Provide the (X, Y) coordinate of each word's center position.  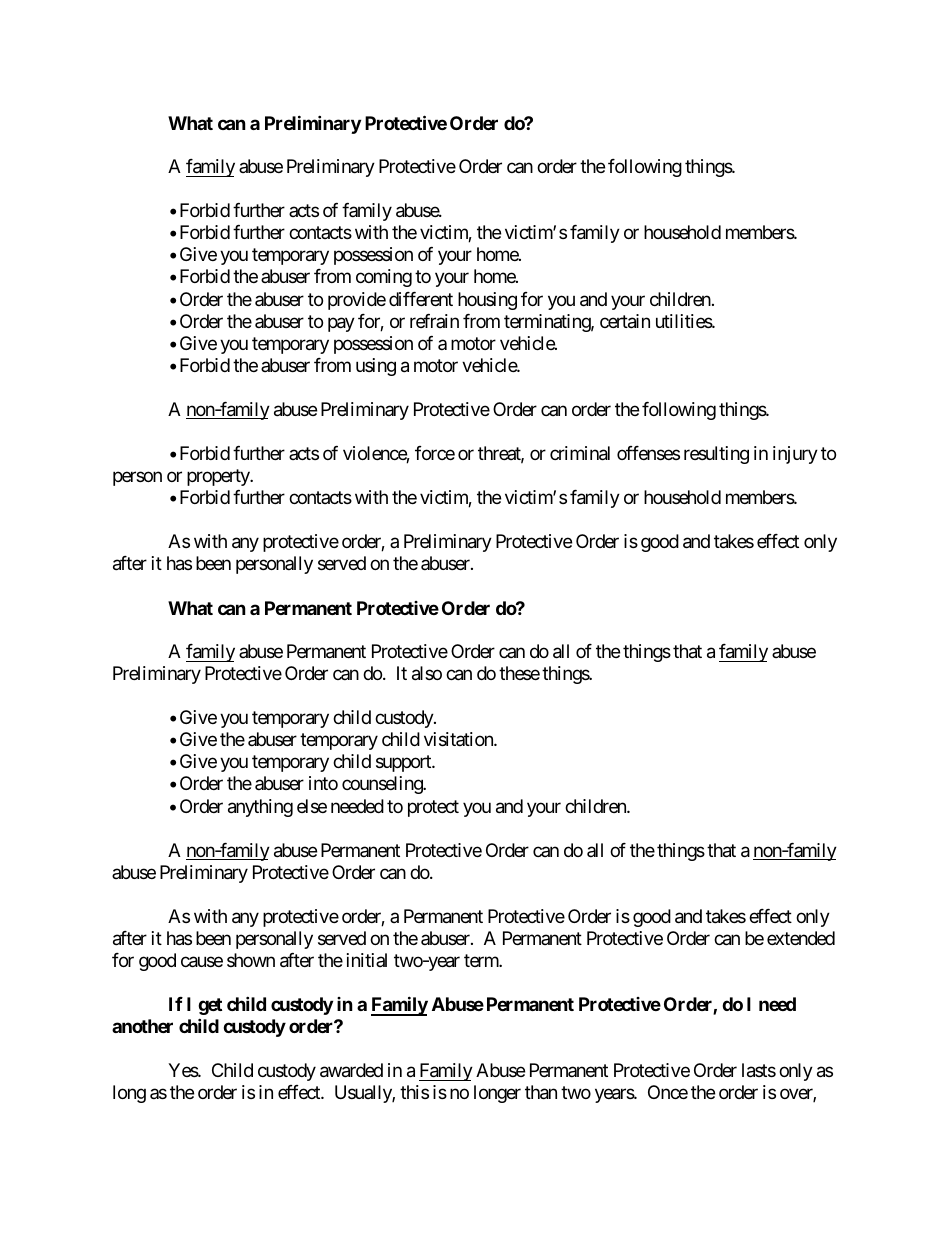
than (541, 1092)
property (219, 477)
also (427, 673)
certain (625, 321)
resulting (716, 455)
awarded (351, 1070)
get (210, 1006)
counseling (383, 785)
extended (801, 938)
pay (341, 324)
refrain (434, 321)
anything (260, 808)
